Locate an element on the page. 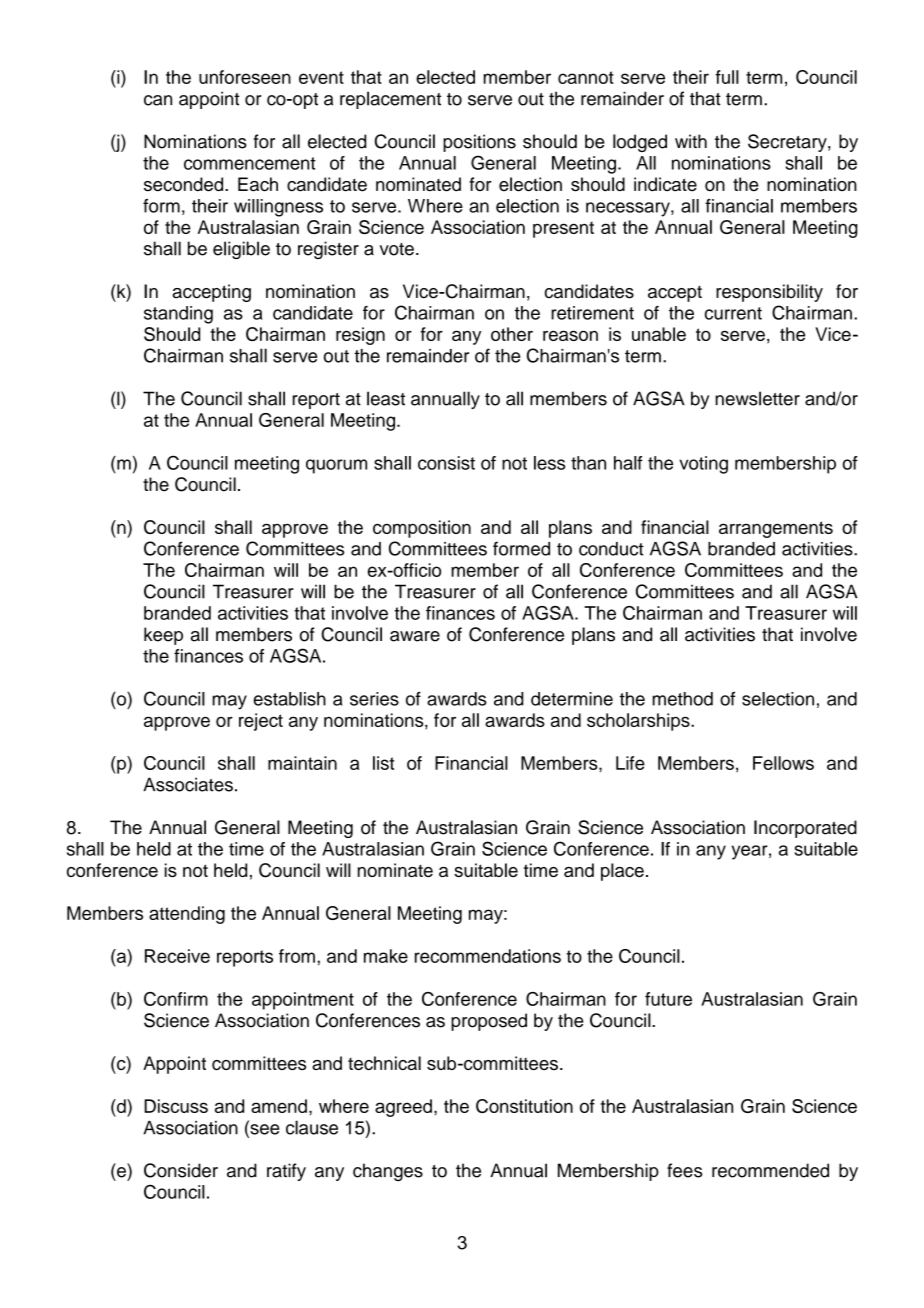 The width and height of the page is (924, 1308). positions is located at coordinates (479, 143).
